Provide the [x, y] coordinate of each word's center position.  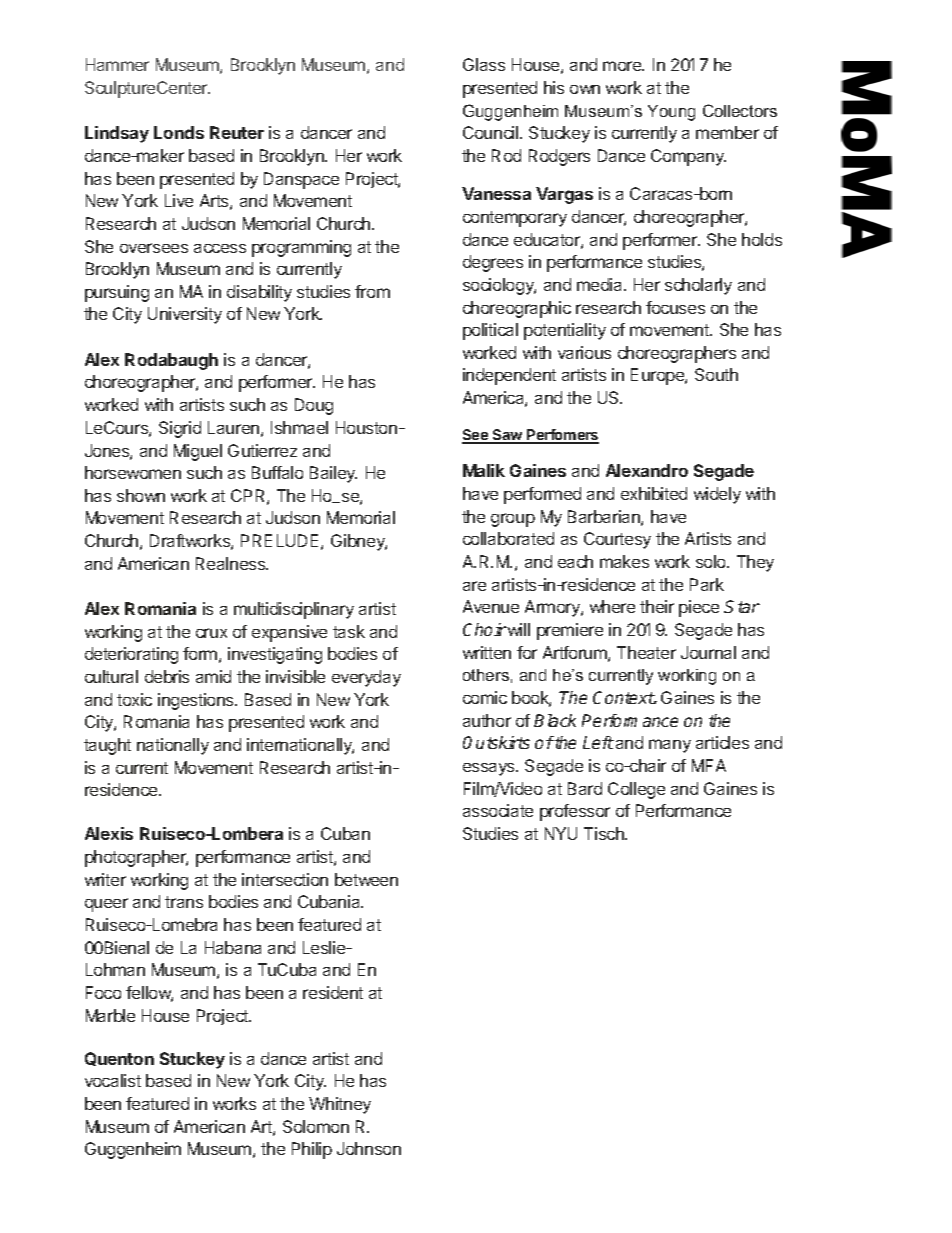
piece [699, 608]
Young [671, 113]
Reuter [237, 132]
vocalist [113, 1080]
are [474, 586]
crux [211, 633]
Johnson [369, 1148]
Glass [484, 64]
